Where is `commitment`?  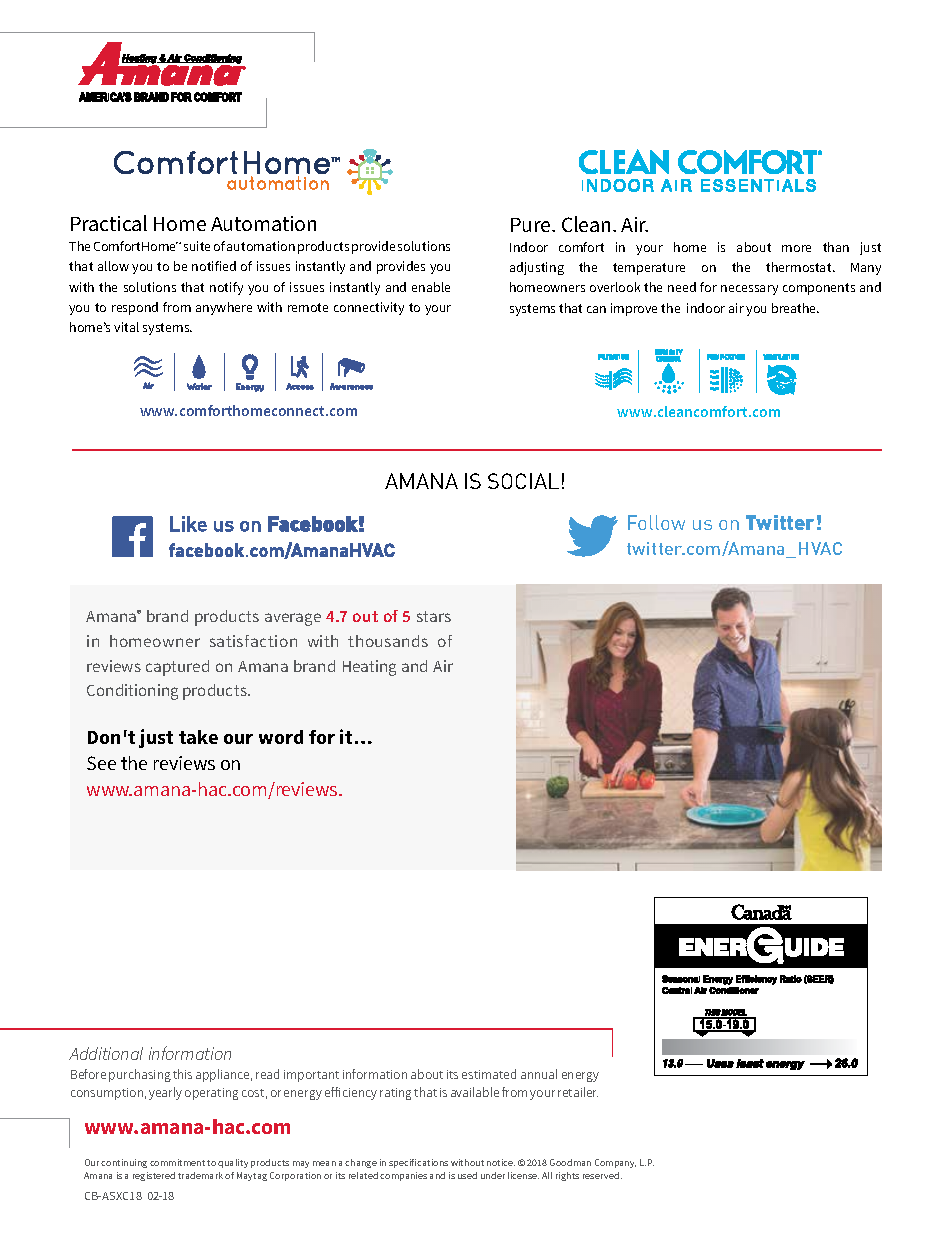 commitment is located at coordinates (177, 1162).
